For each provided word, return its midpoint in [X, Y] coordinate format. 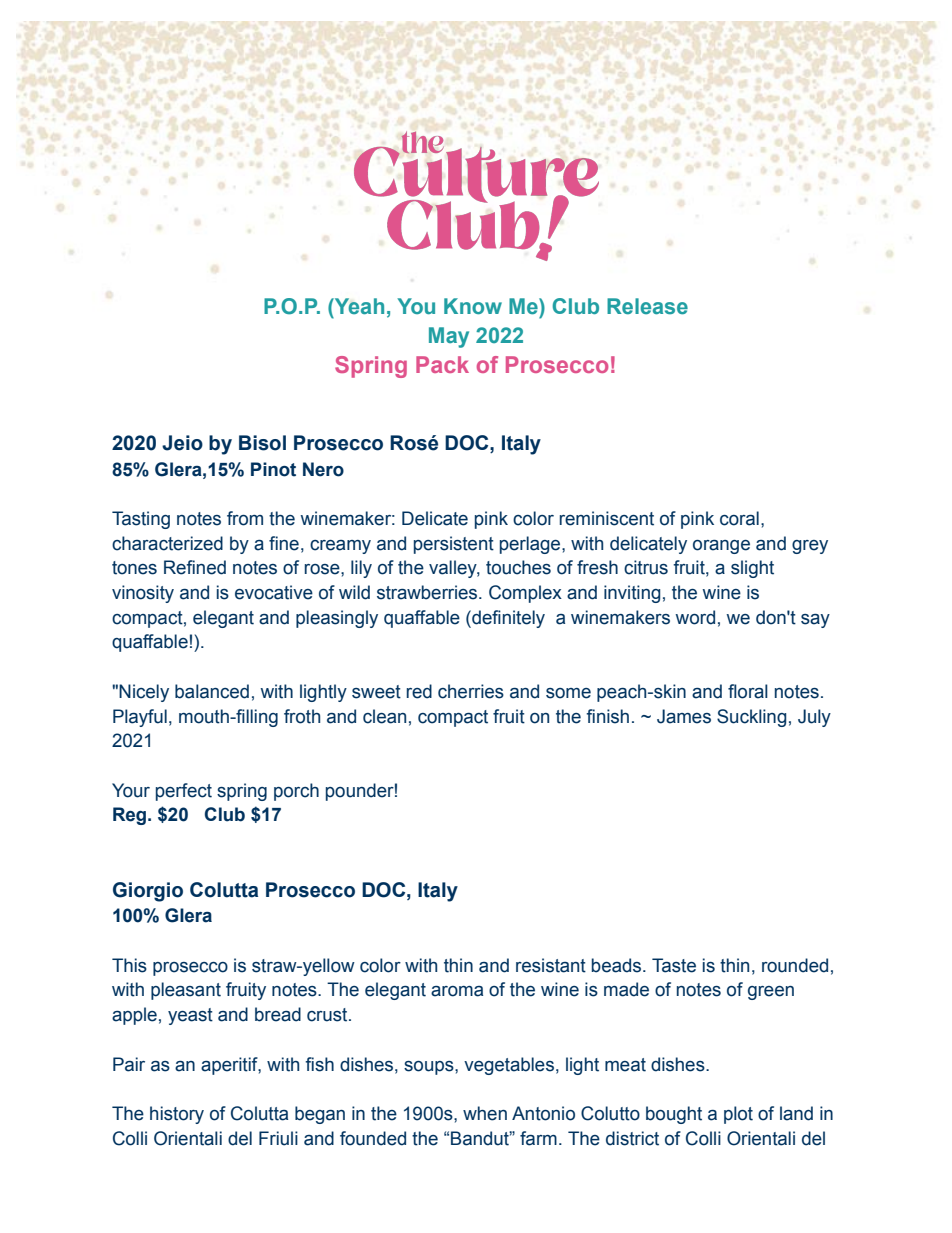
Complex [525, 594]
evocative [274, 592]
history [177, 1115]
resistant [551, 965]
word [695, 617]
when [485, 1113]
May [449, 337]
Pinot [273, 469]
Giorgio [148, 892]
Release [647, 306]
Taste [674, 965]
